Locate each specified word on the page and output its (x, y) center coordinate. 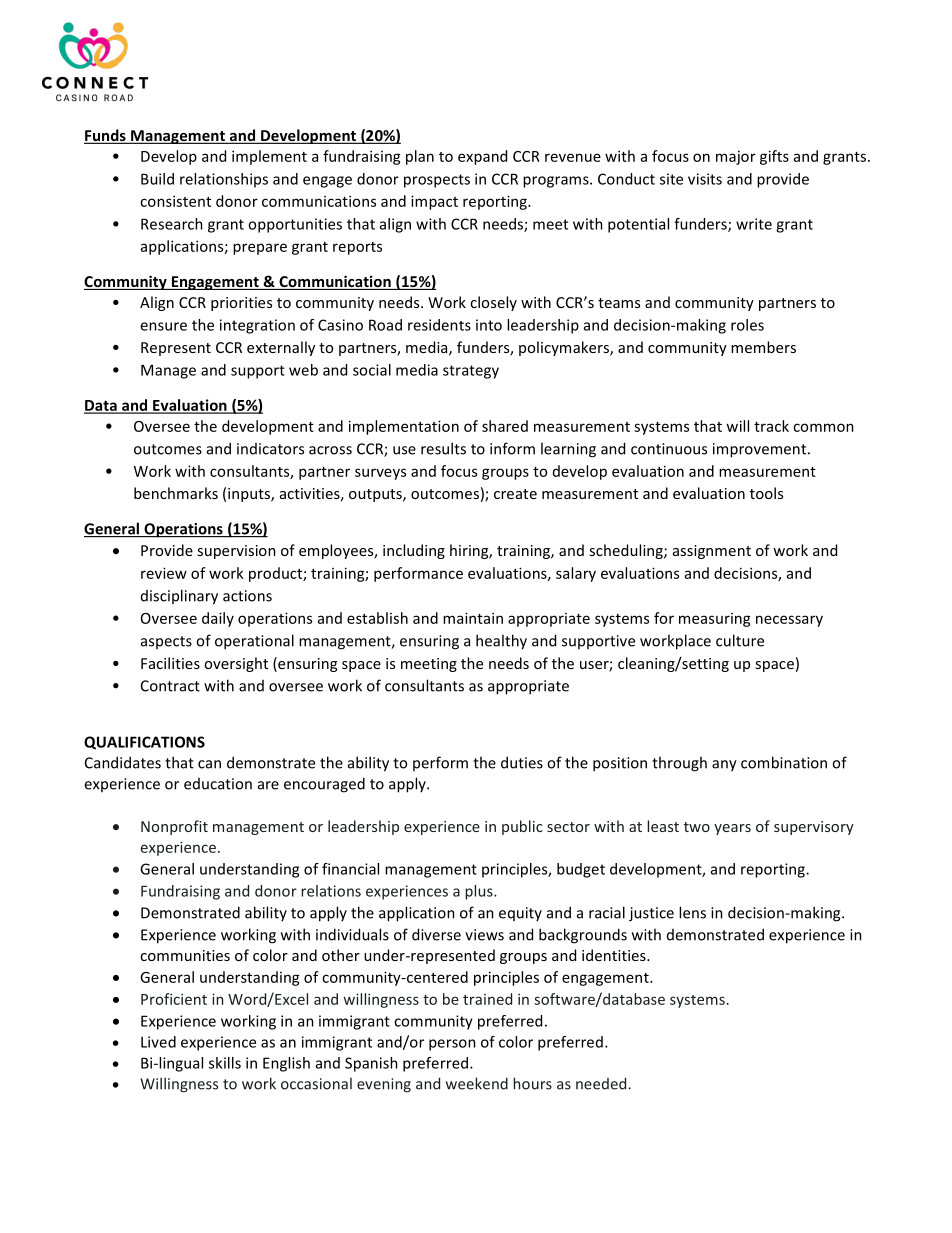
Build (157, 179)
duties (522, 762)
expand (482, 157)
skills (225, 1063)
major (736, 158)
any (724, 766)
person (452, 1045)
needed (602, 1083)
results (443, 448)
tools (766, 493)
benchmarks (176, 493)
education (218, 784)
